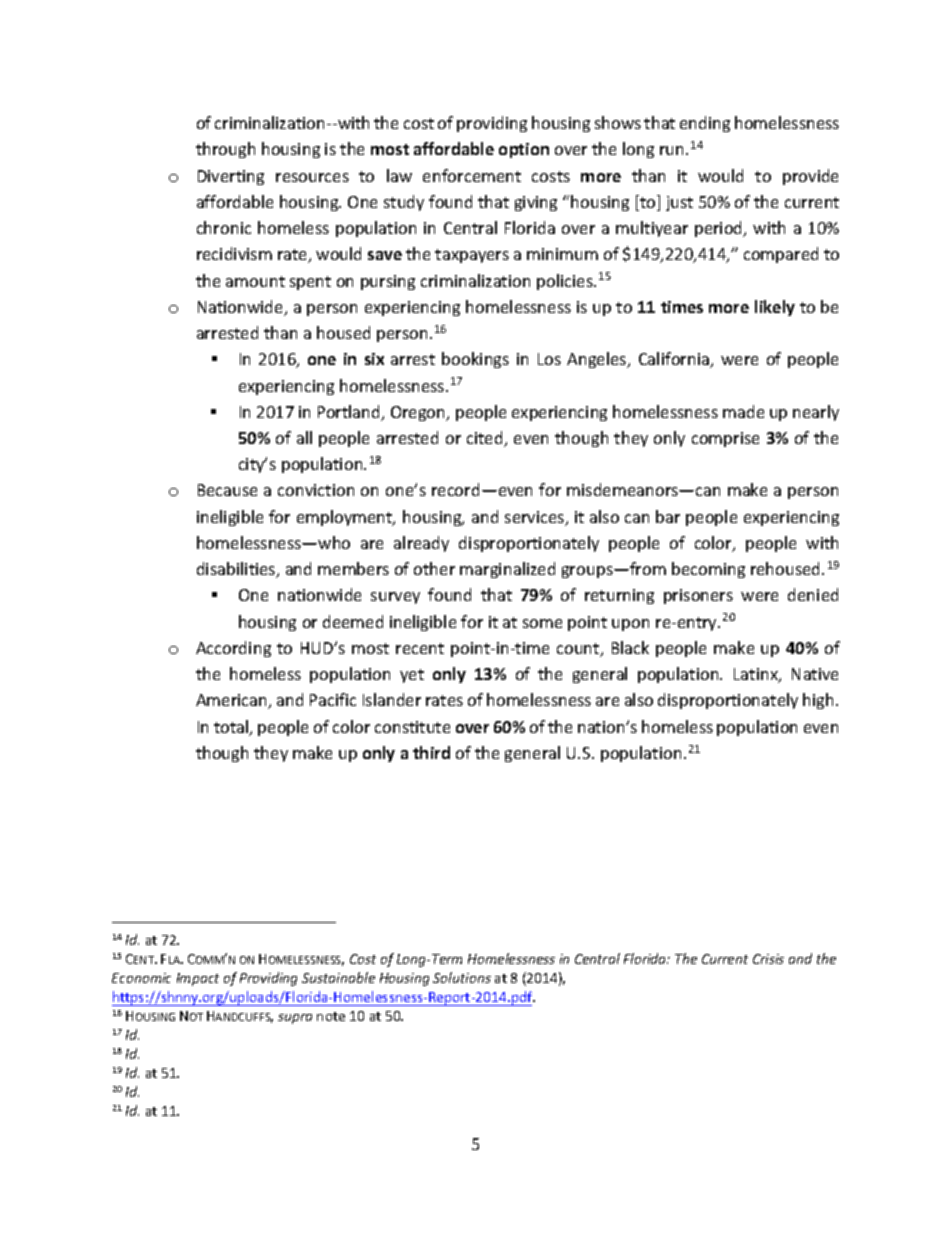  What do you see at coordinates (818, 701) in the image?
I see `high` at bounding box center [818, 701].
